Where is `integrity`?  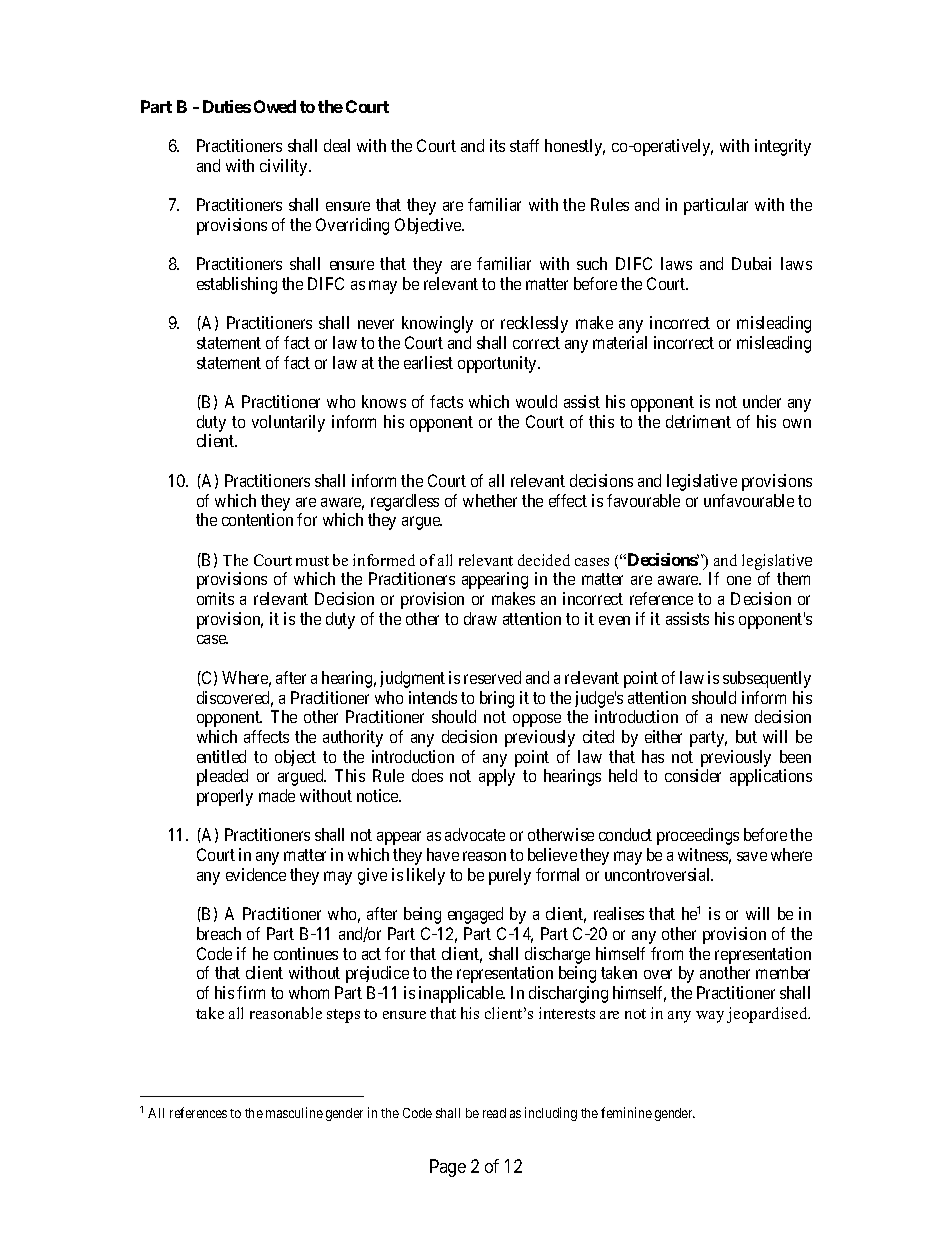 integrity is located at coordinates (783, 147).
